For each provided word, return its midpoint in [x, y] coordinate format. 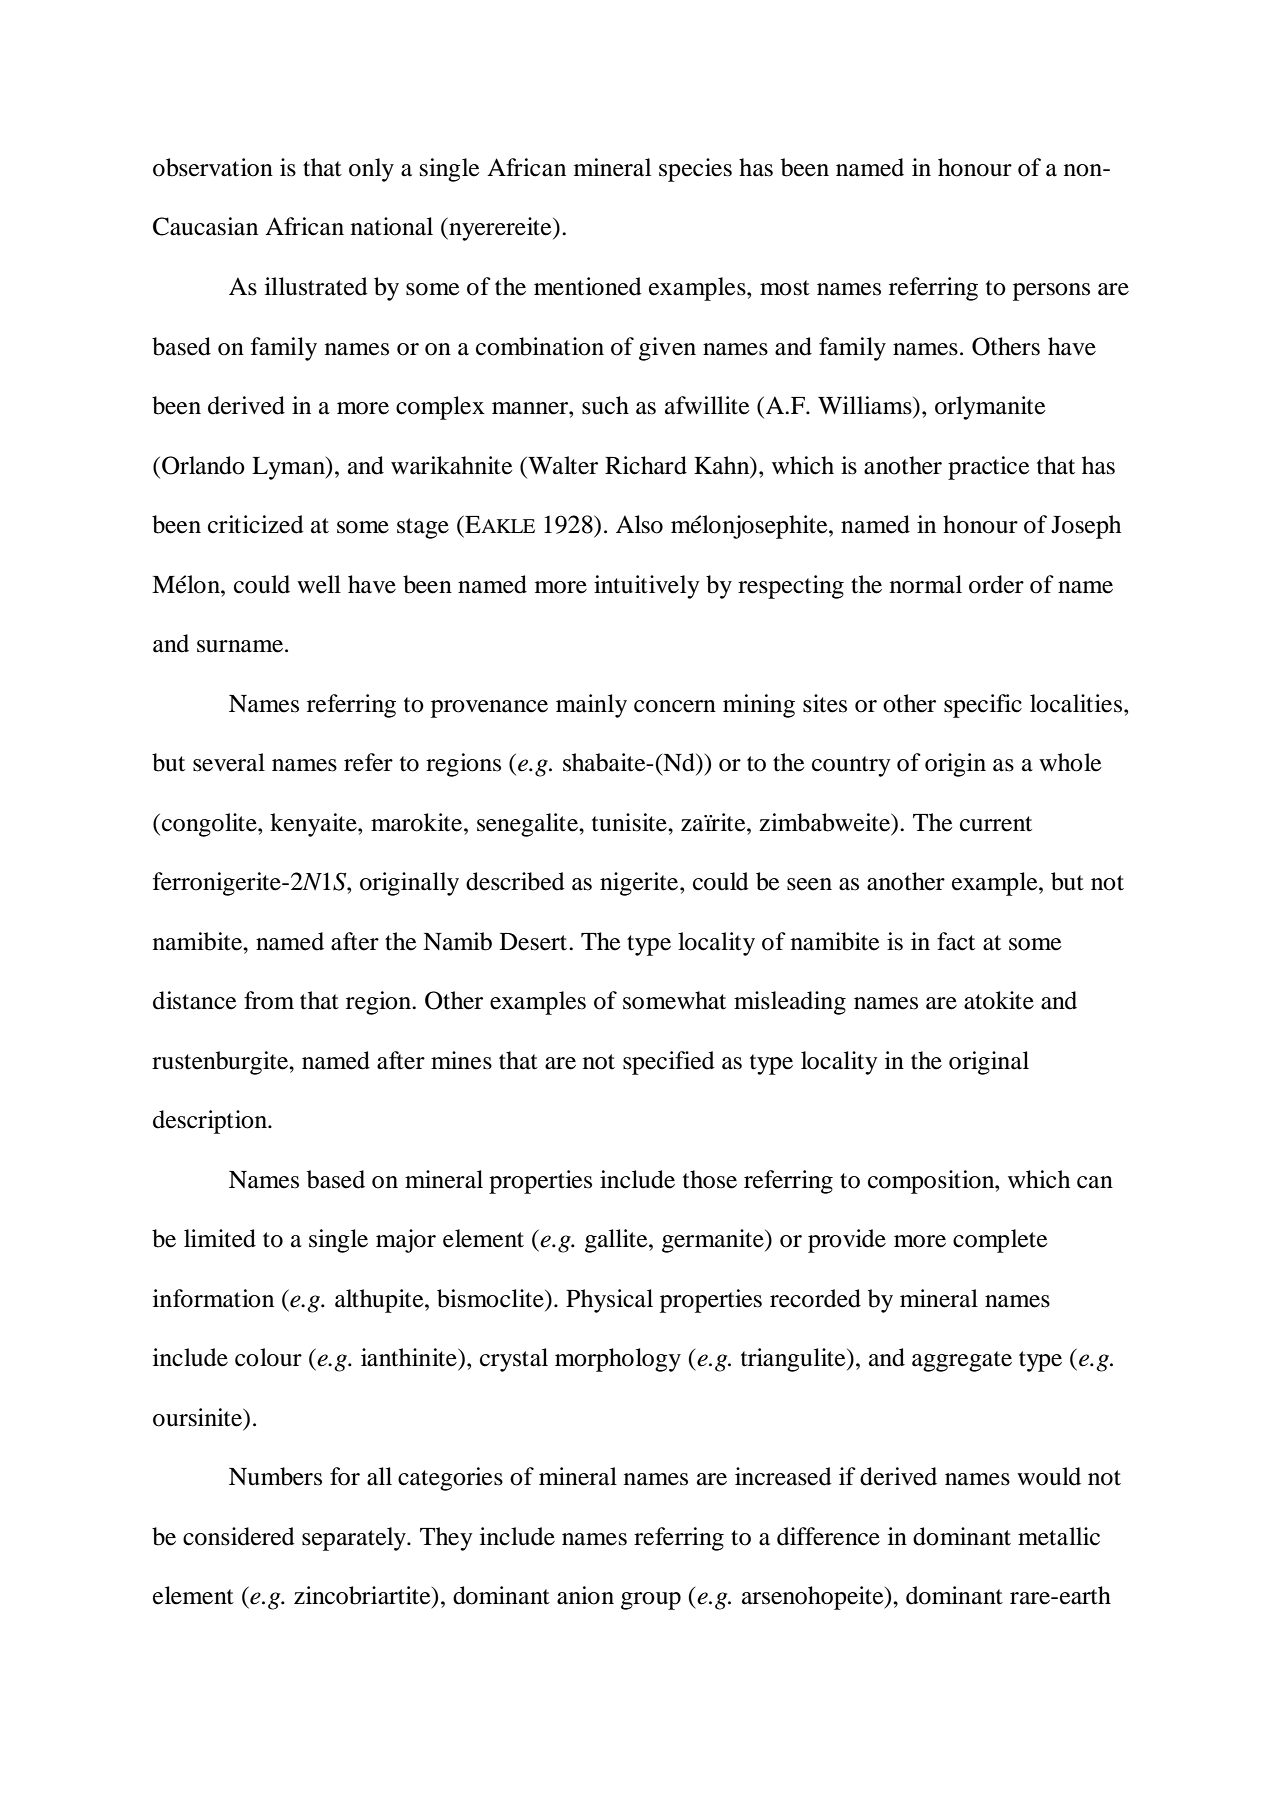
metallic [1059, 1536]
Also [639, 524]
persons [1051, 292]
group [651, 1601]
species [695, 170]
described [515, 881]
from [269, 1000]
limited [220, 1238]
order [996, 584]
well [319, 584]
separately [355, 1539]
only [371, 170]
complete [1000, 1241]
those [710, 1179]
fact [956, 941]
